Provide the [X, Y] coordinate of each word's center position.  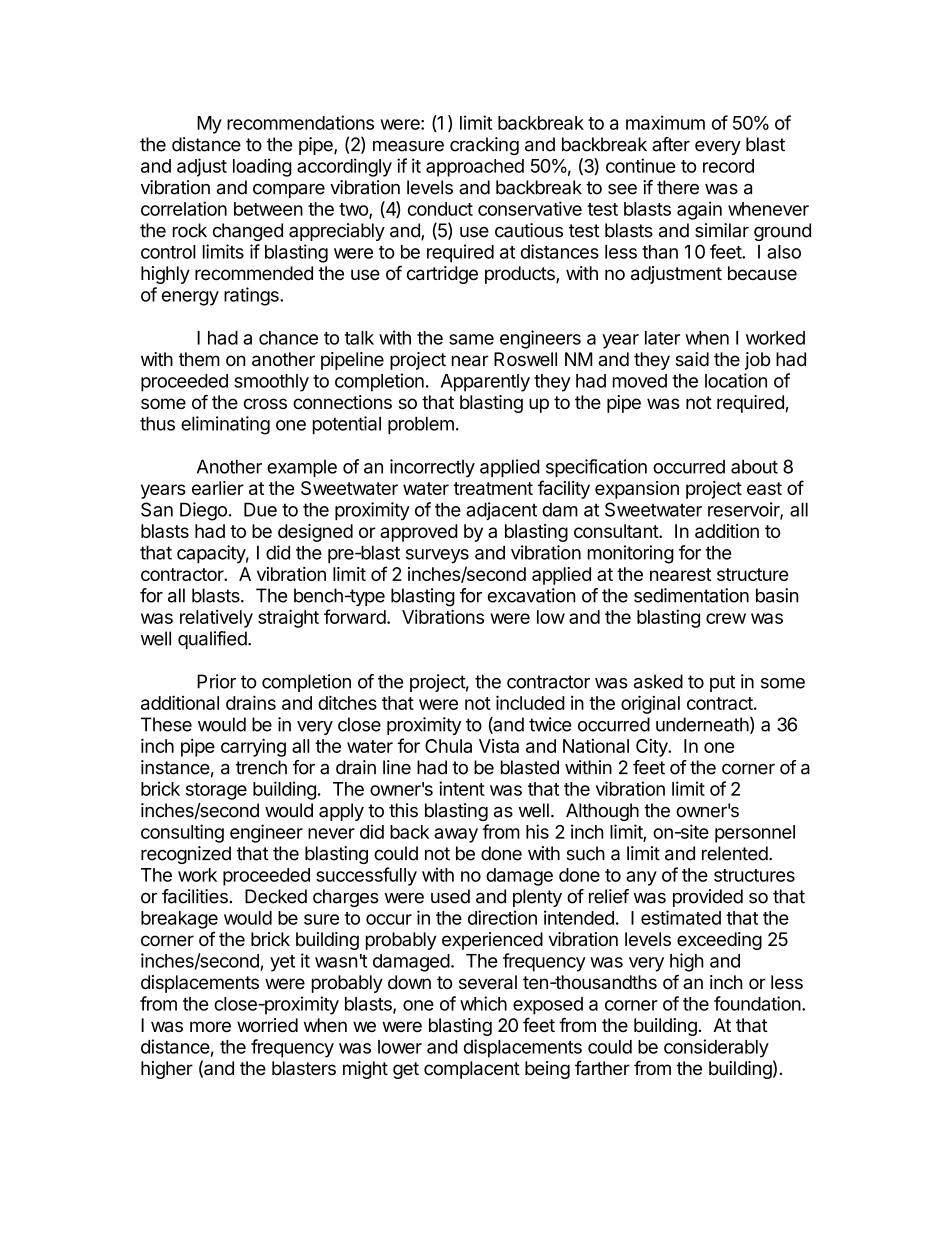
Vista [499, 746]
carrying [253, 747]
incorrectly [432, 468]
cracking [484, 146]
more [210, 1026]
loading [262, 167]
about [754, 466]
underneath [702, 724]
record [728, 166]
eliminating [225, 425]
